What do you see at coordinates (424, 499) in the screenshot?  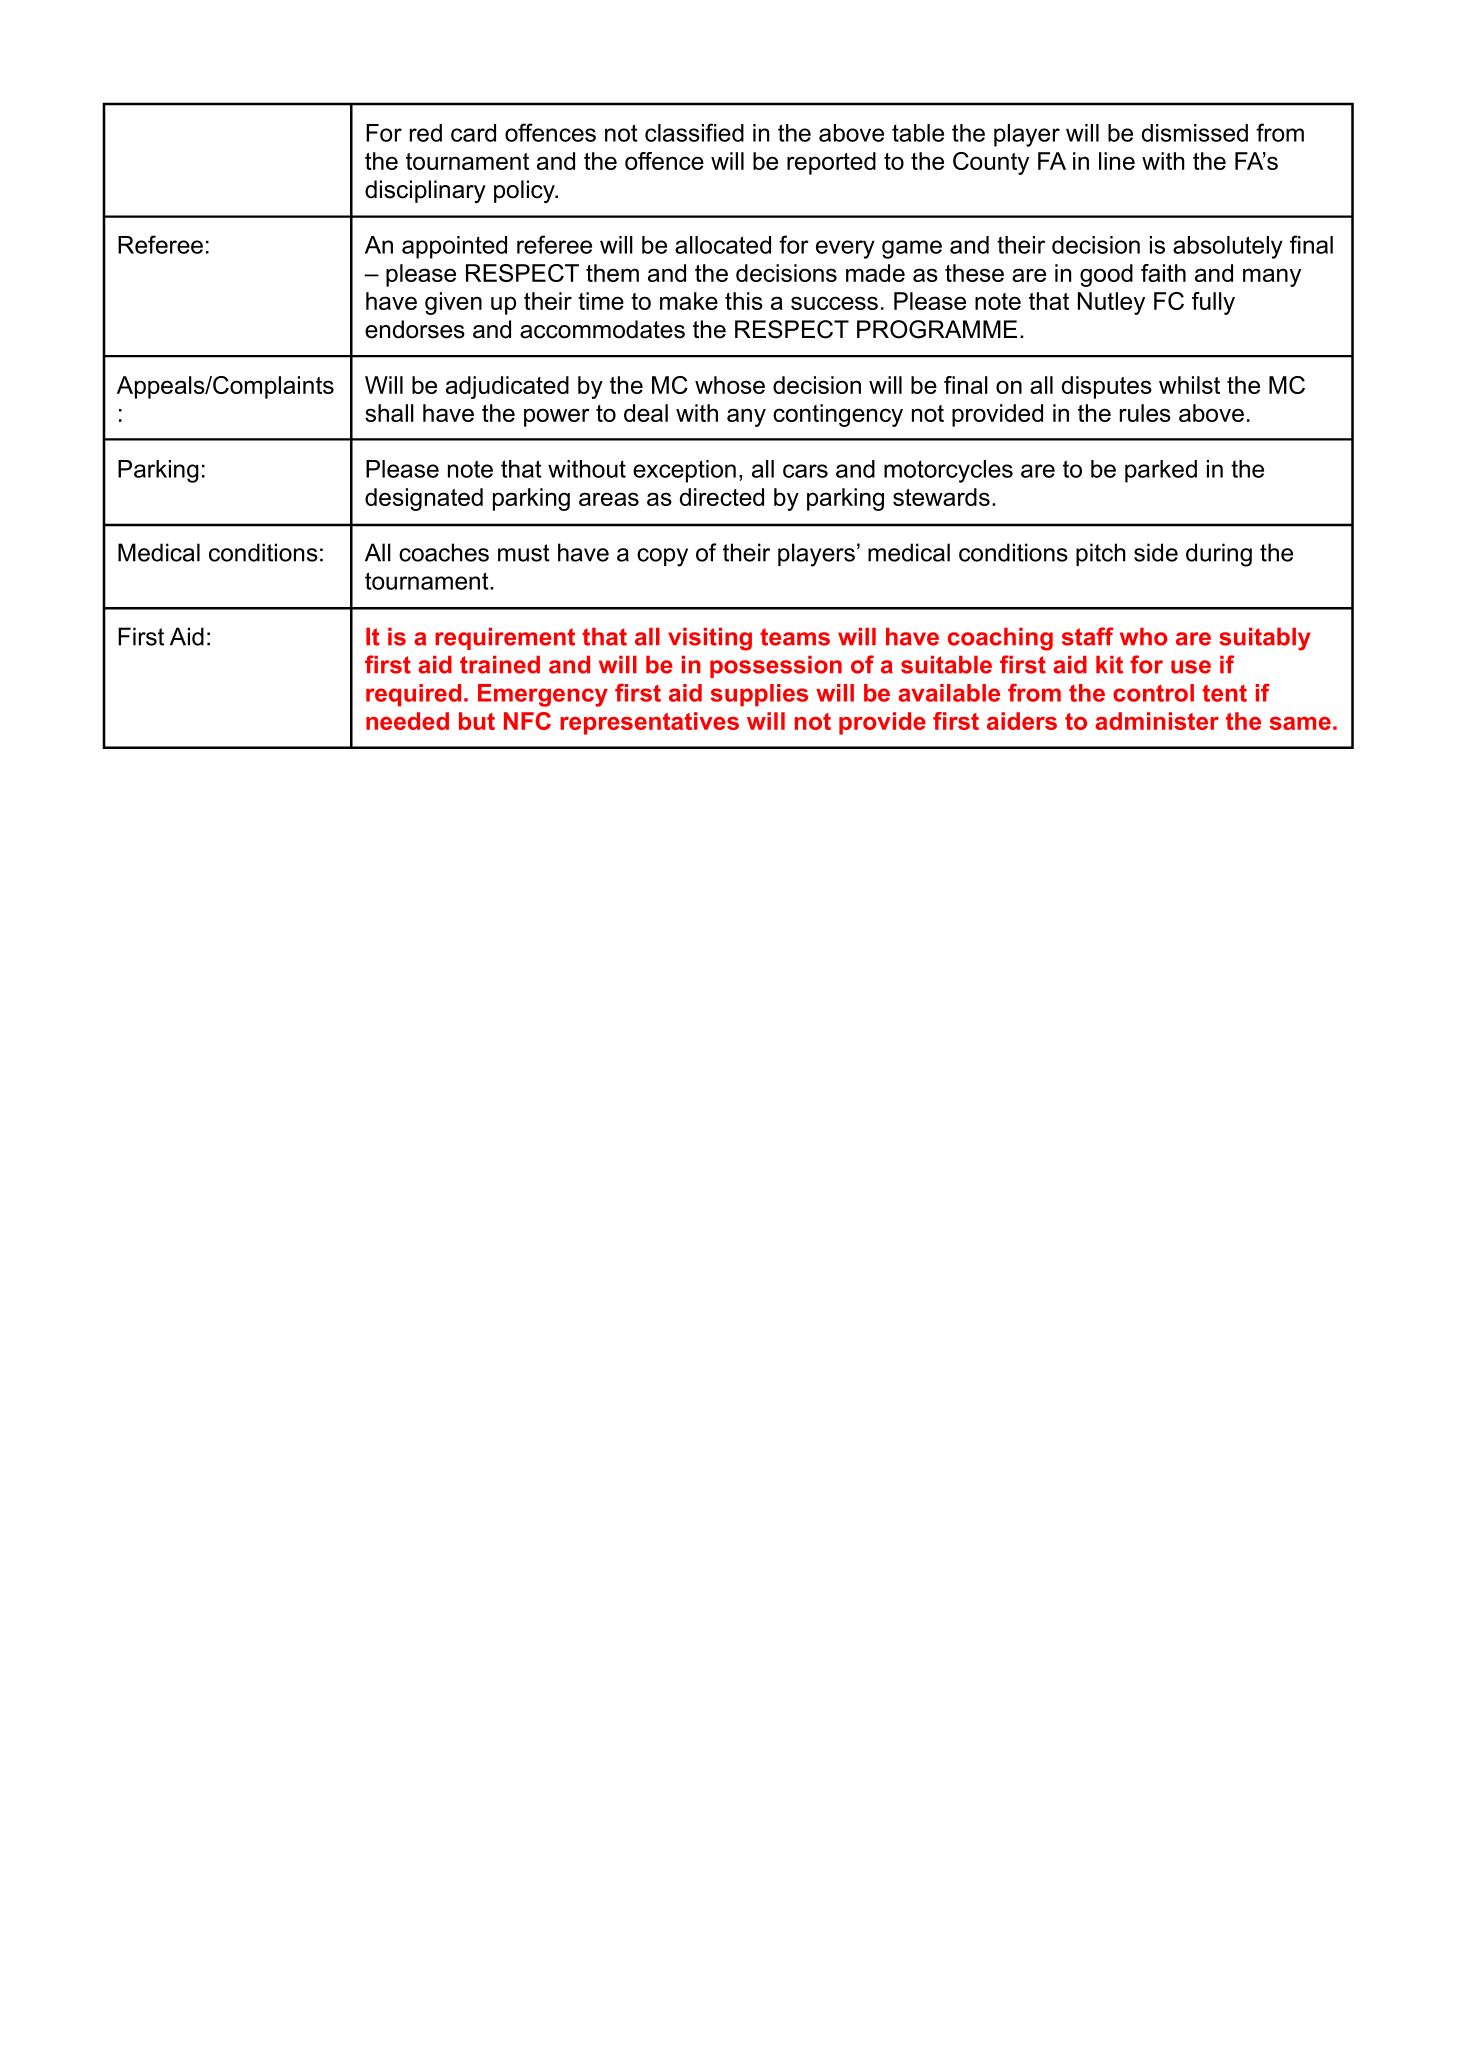 I see `designated` at bounding box center [424, 499].
